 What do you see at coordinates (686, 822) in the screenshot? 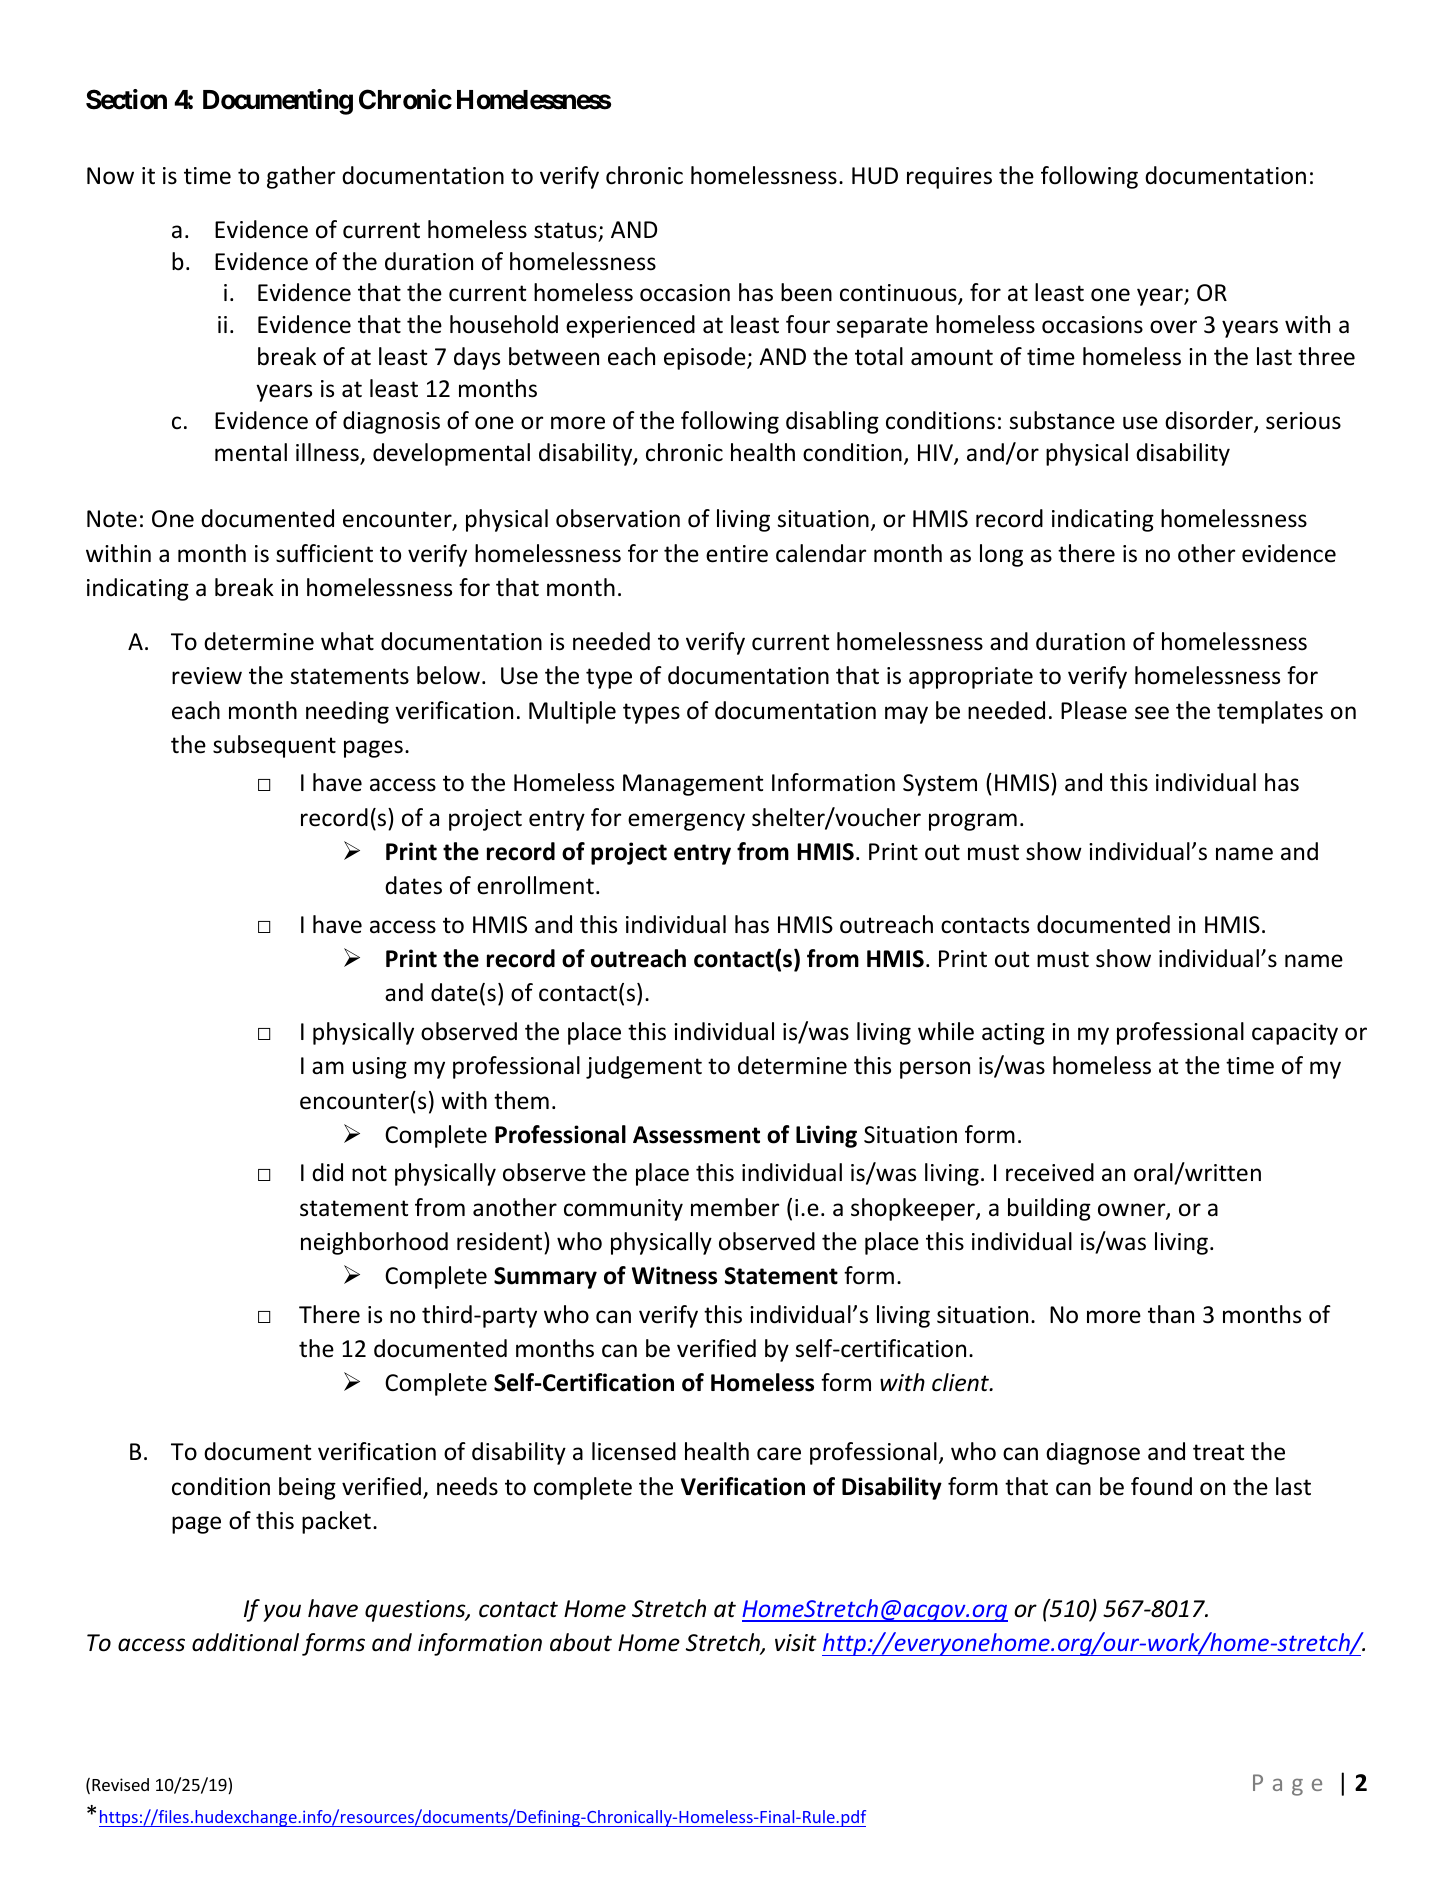
I see `emergency` at bounding box center [686, 822].
